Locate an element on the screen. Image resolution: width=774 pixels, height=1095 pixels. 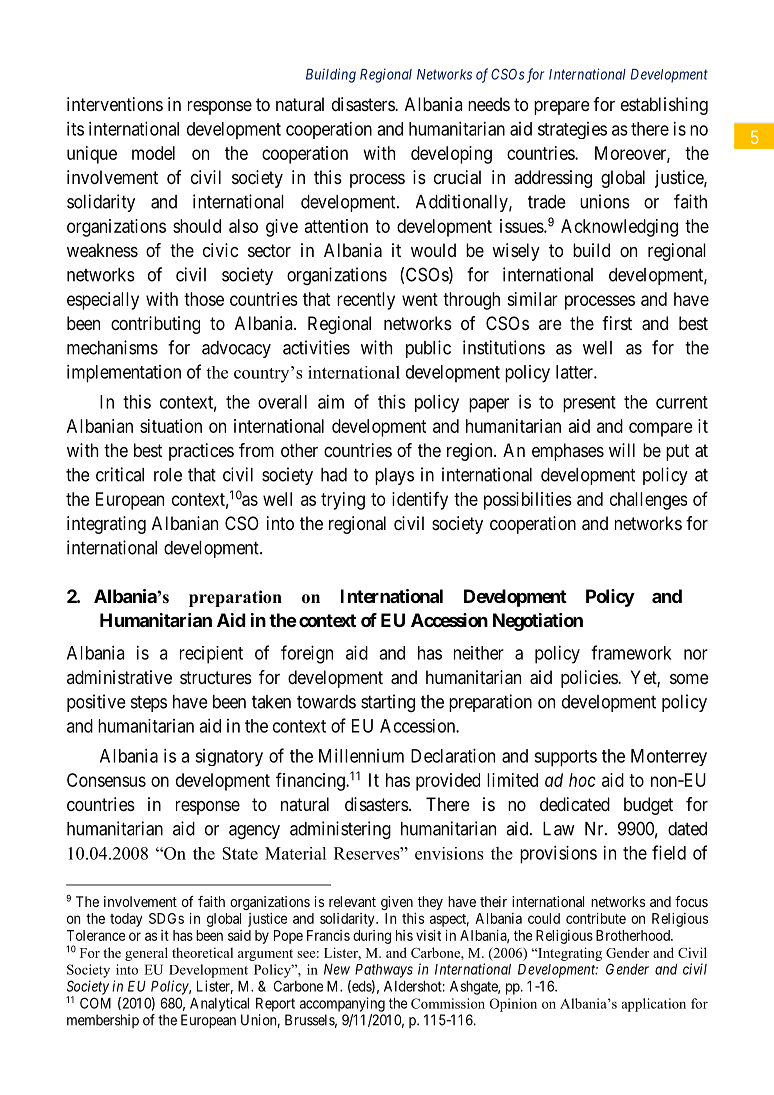
developing is located at coordinates (451, 155).
